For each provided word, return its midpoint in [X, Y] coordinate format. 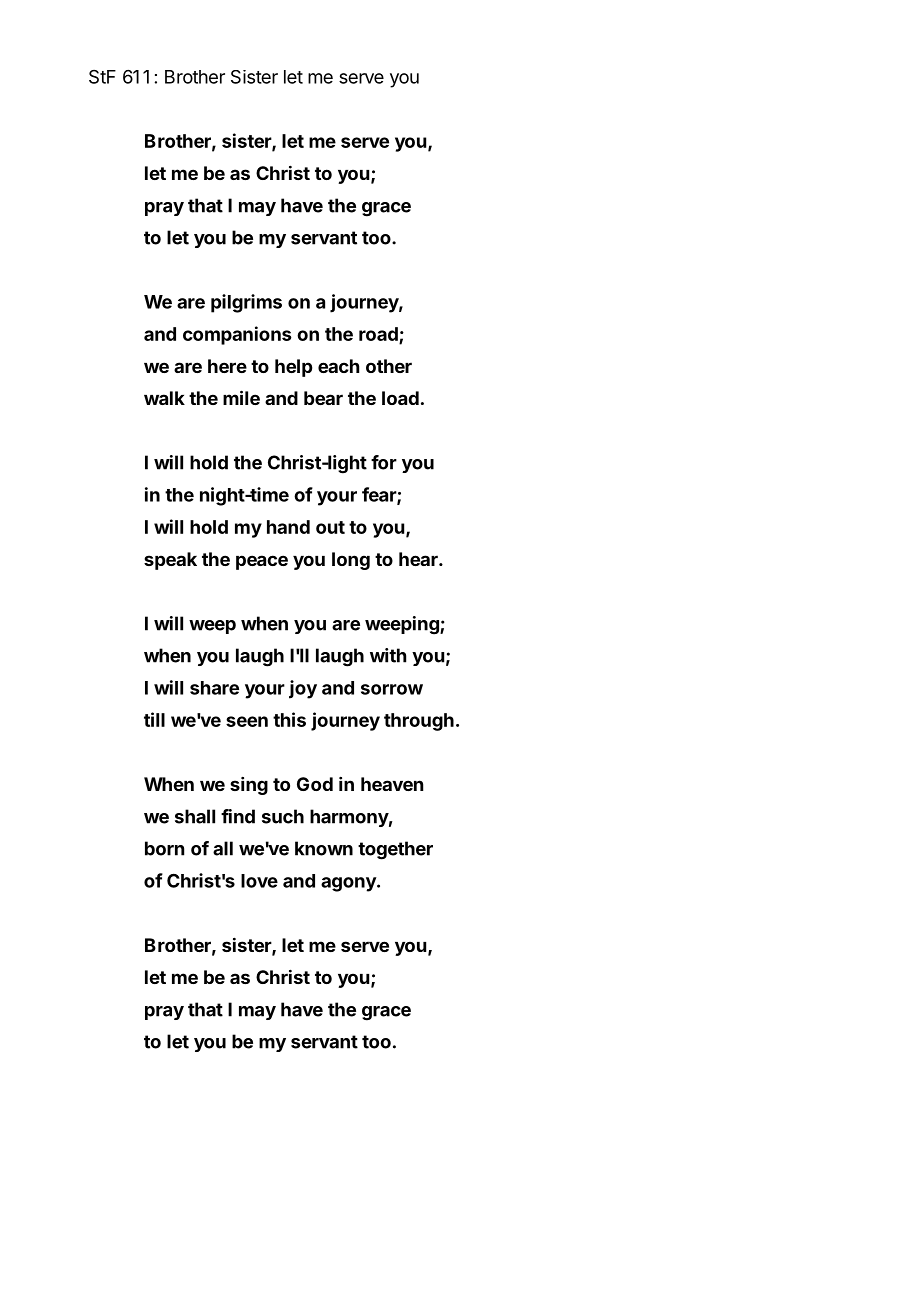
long [351, 561]
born [164, 848]
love [259, 881]
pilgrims [246, 303]
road [378, 334]
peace [262, 562]
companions [237, 335]
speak [170, 561]
